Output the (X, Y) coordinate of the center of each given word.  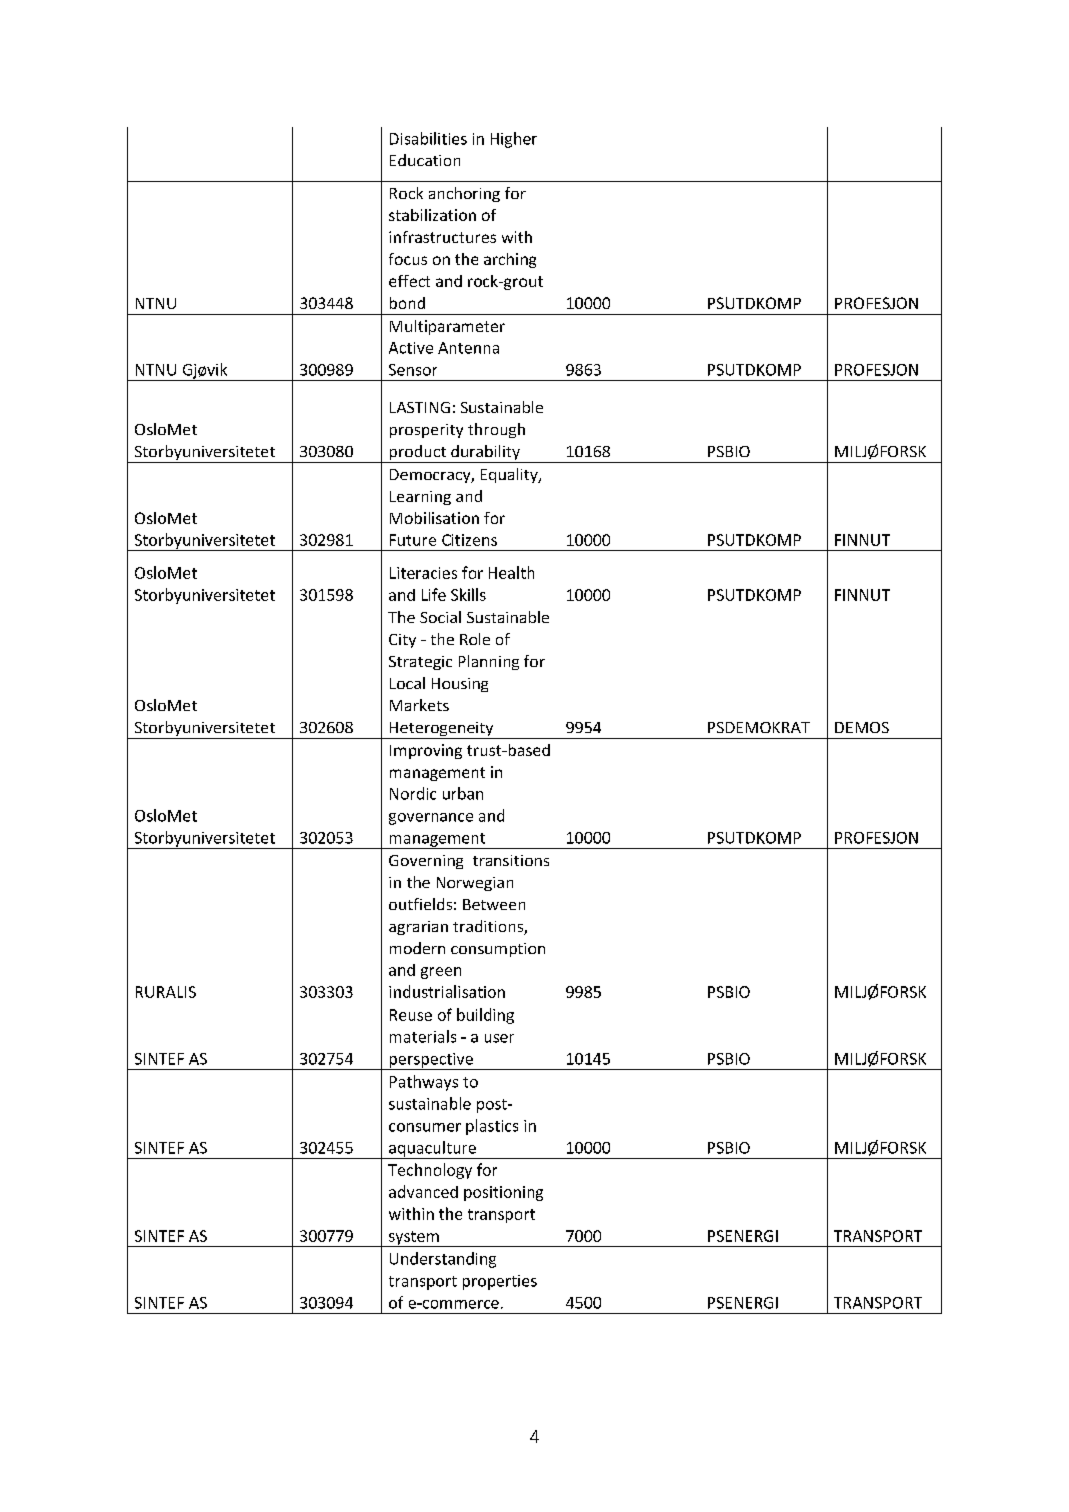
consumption (498, 950)
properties (500, 1282)
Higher (514, 140)
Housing (460, 685)
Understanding (443, 1260)
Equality (510, 475)
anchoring (464, 194)
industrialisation (447, 991)
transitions (511, 860)
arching (510, 260)
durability (485, 454)
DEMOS (862, 727)
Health (511, 572)
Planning (489, 662)
